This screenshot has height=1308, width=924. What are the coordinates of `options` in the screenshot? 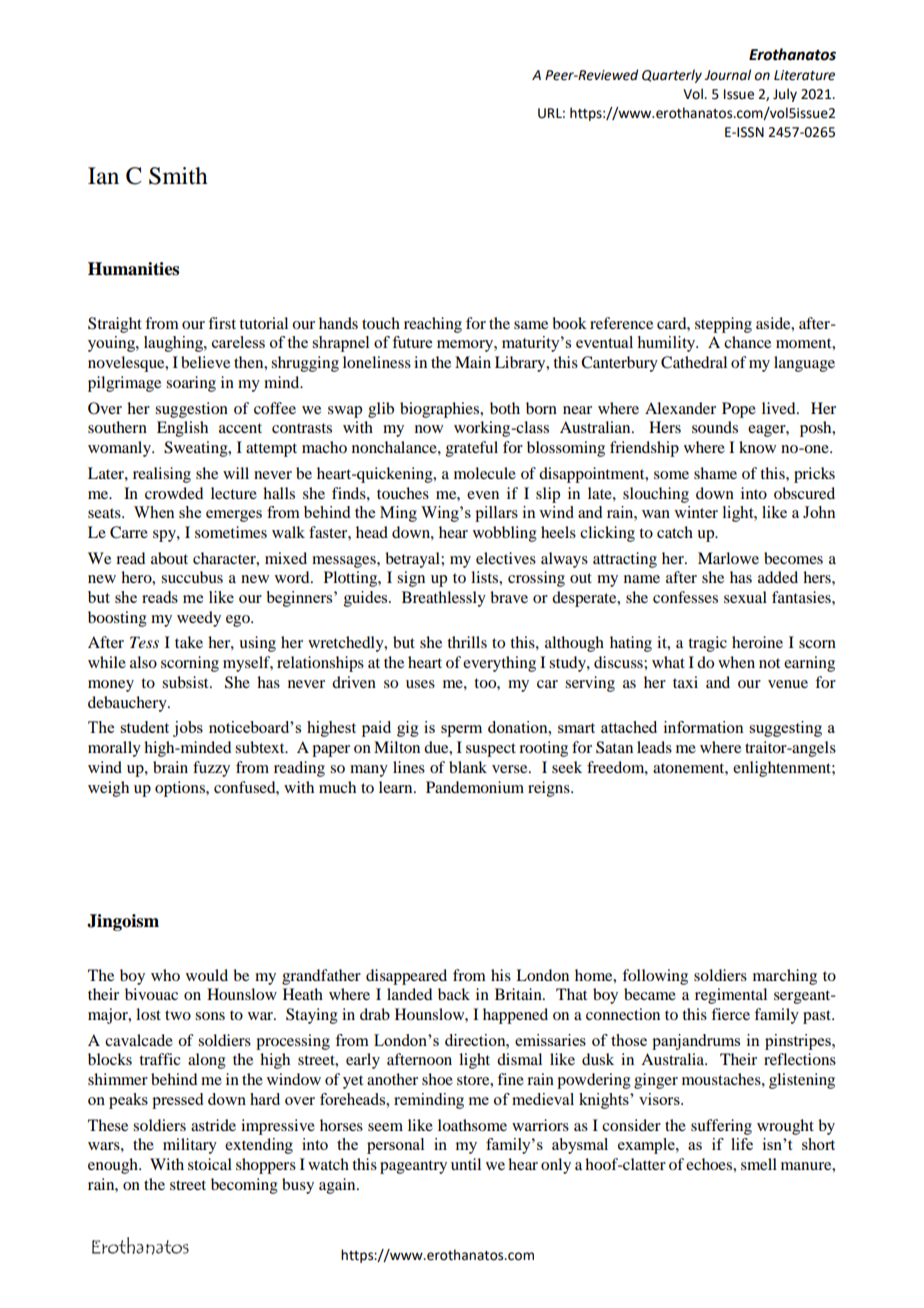 It's located at (181, 789).
